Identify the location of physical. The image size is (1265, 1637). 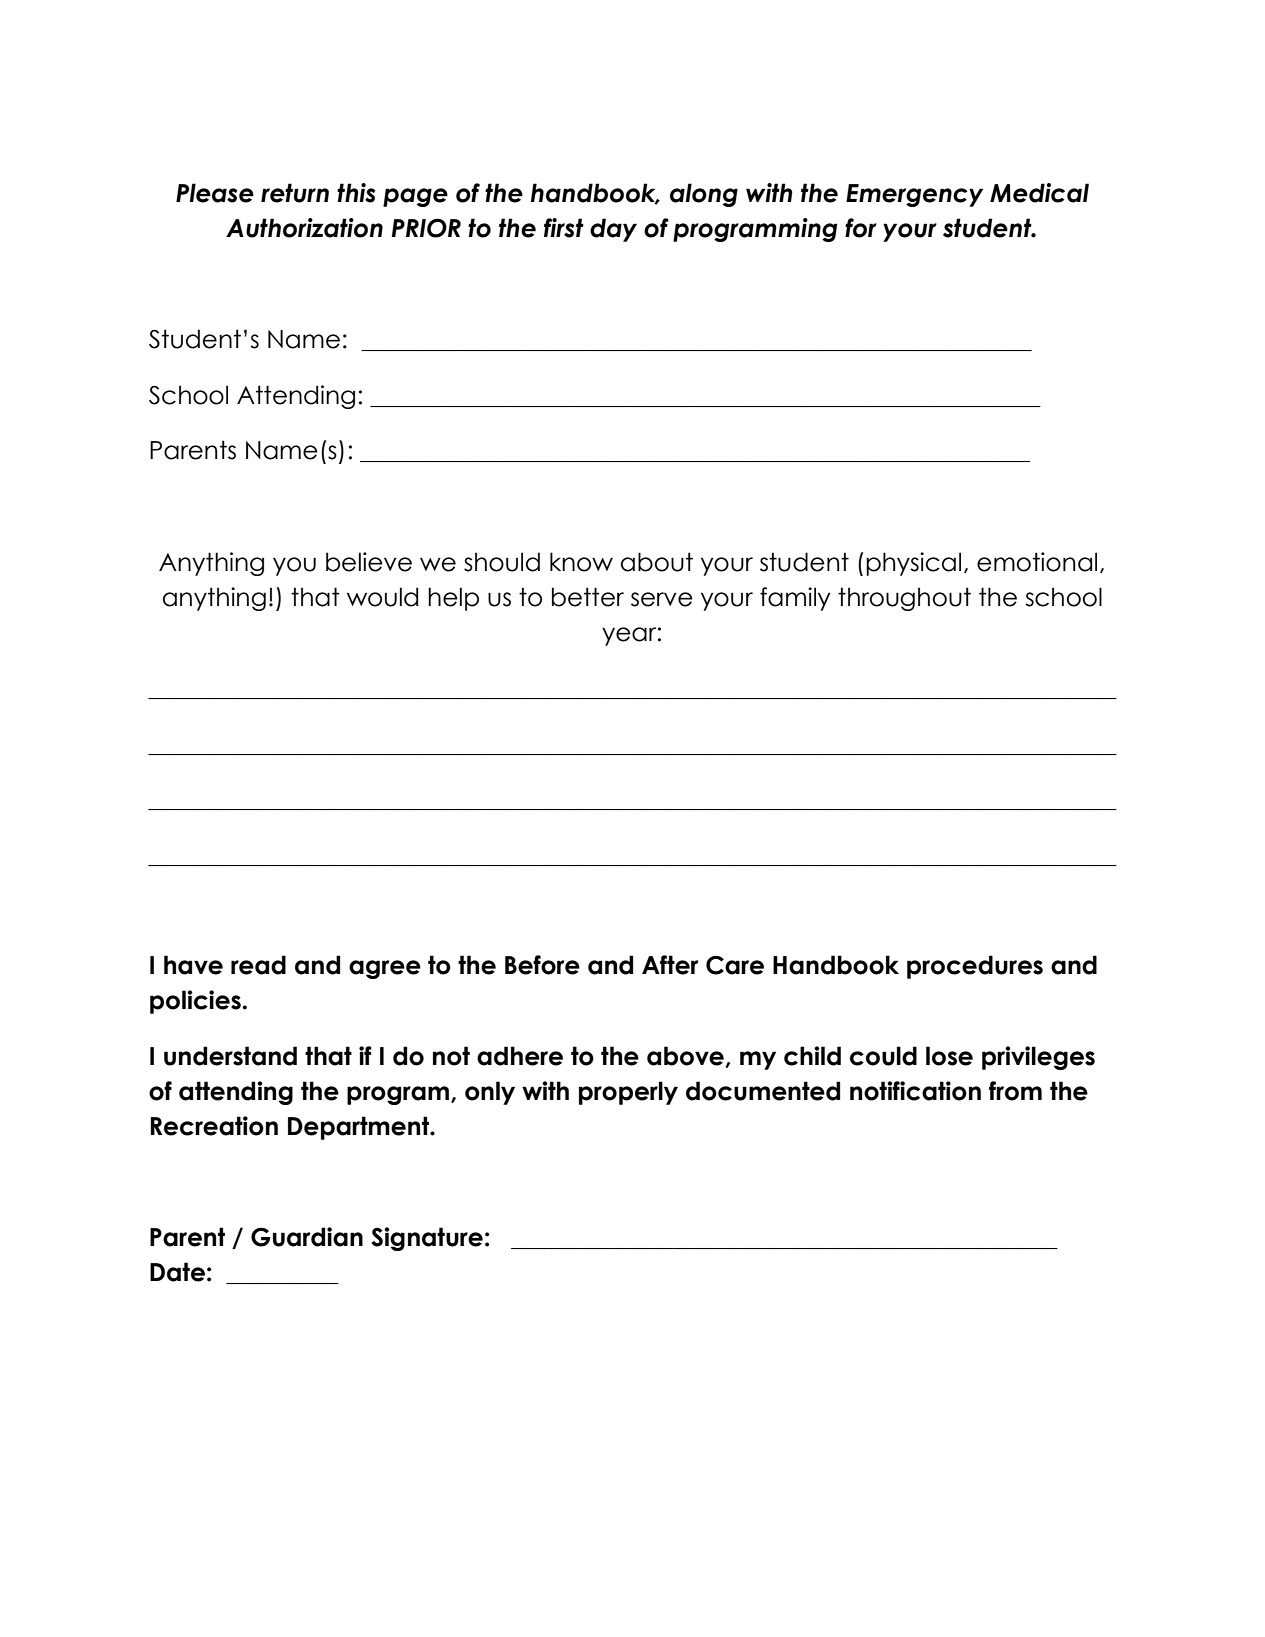
(913, 564).
